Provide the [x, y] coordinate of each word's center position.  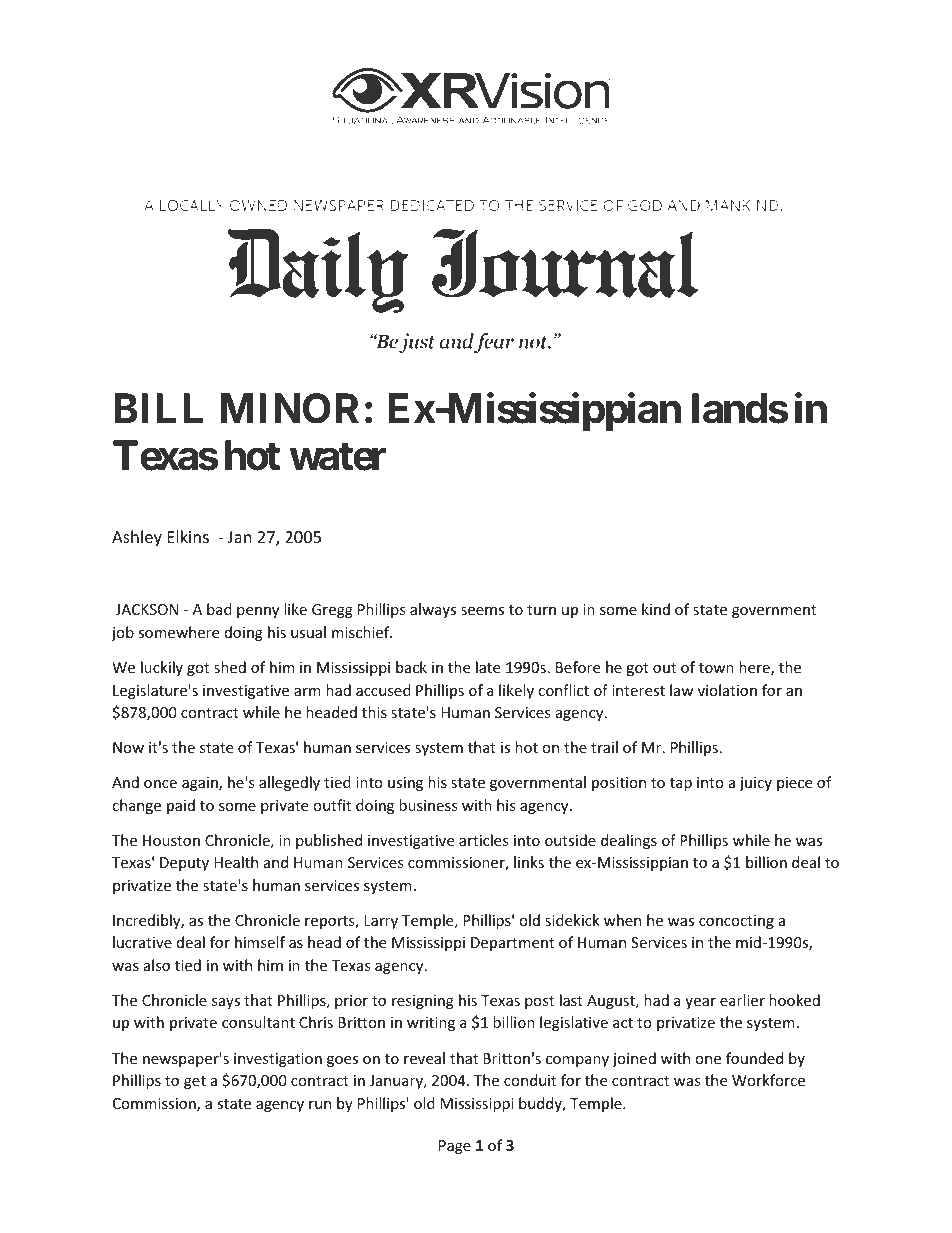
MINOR [289, 408]
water [337, 456]
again [201, 784]
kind [656, 609]
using [405, 784]
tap [681, 784]
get [195, 1082]
